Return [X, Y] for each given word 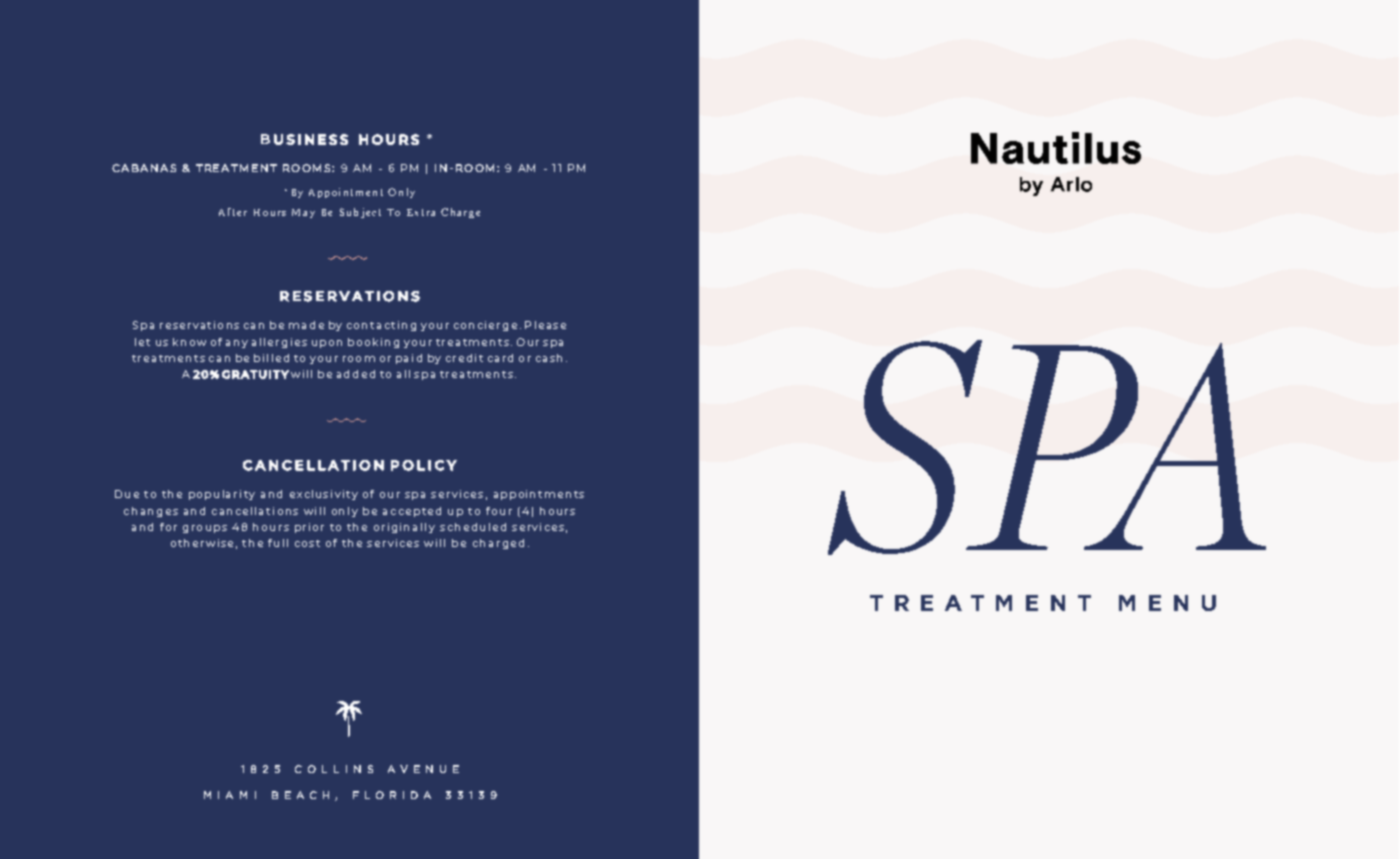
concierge [485, 326]
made [306, 325]
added [356, 374]
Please [545, 325]
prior [309, 528]
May [303, 213]
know [189, 342]
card [500, 358]
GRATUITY [255, 374]
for [168, 527]
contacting [381, 326]
